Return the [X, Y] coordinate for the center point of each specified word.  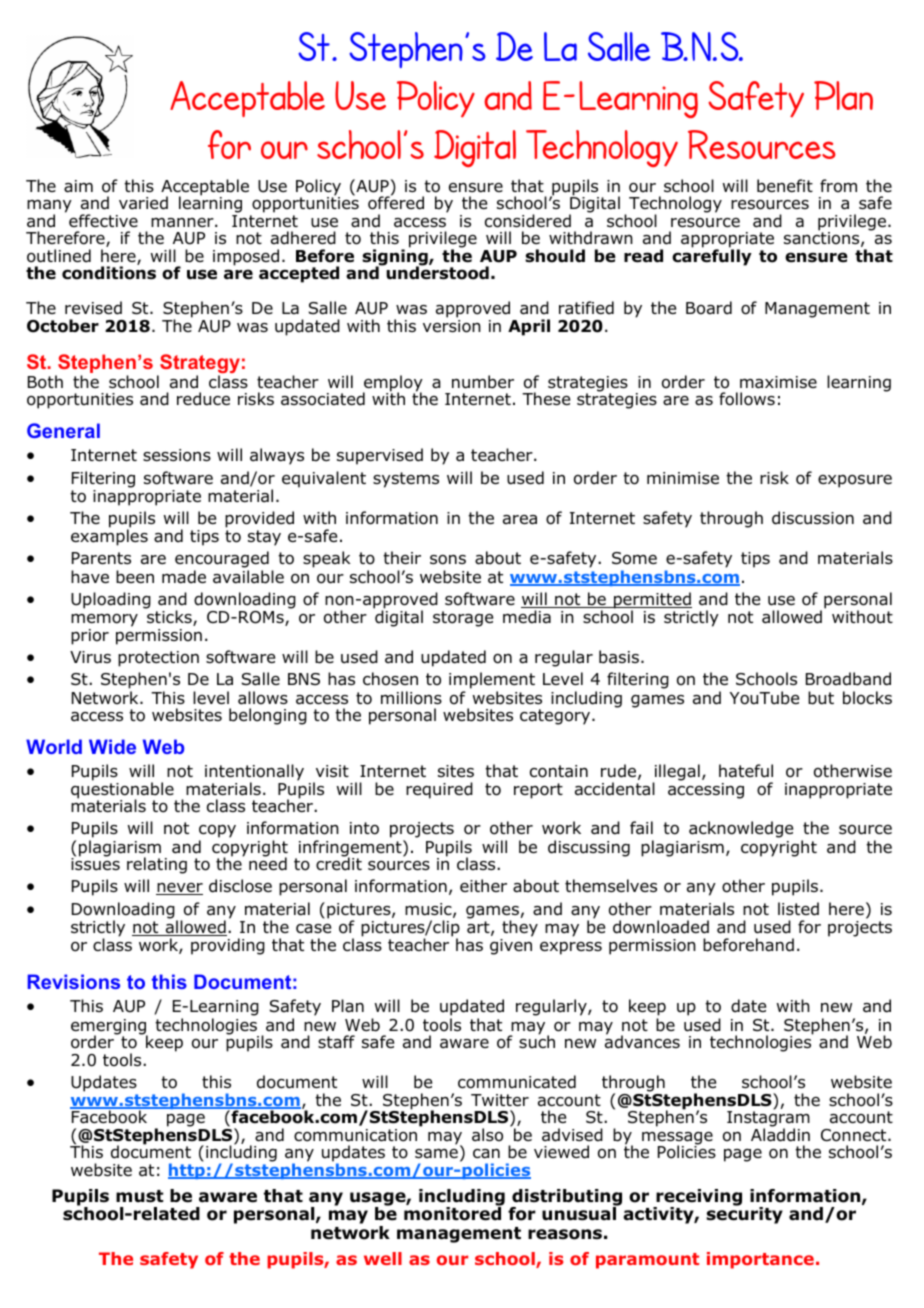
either [483, 885]
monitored [453, 1213]
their [402, 557]
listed [798, 909]
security [744, 1214]
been [135, 577]
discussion [813, 518]
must [139, 1196]
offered [396, 202]
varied [143, 203]
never [179, 889]
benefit [785, 186]
